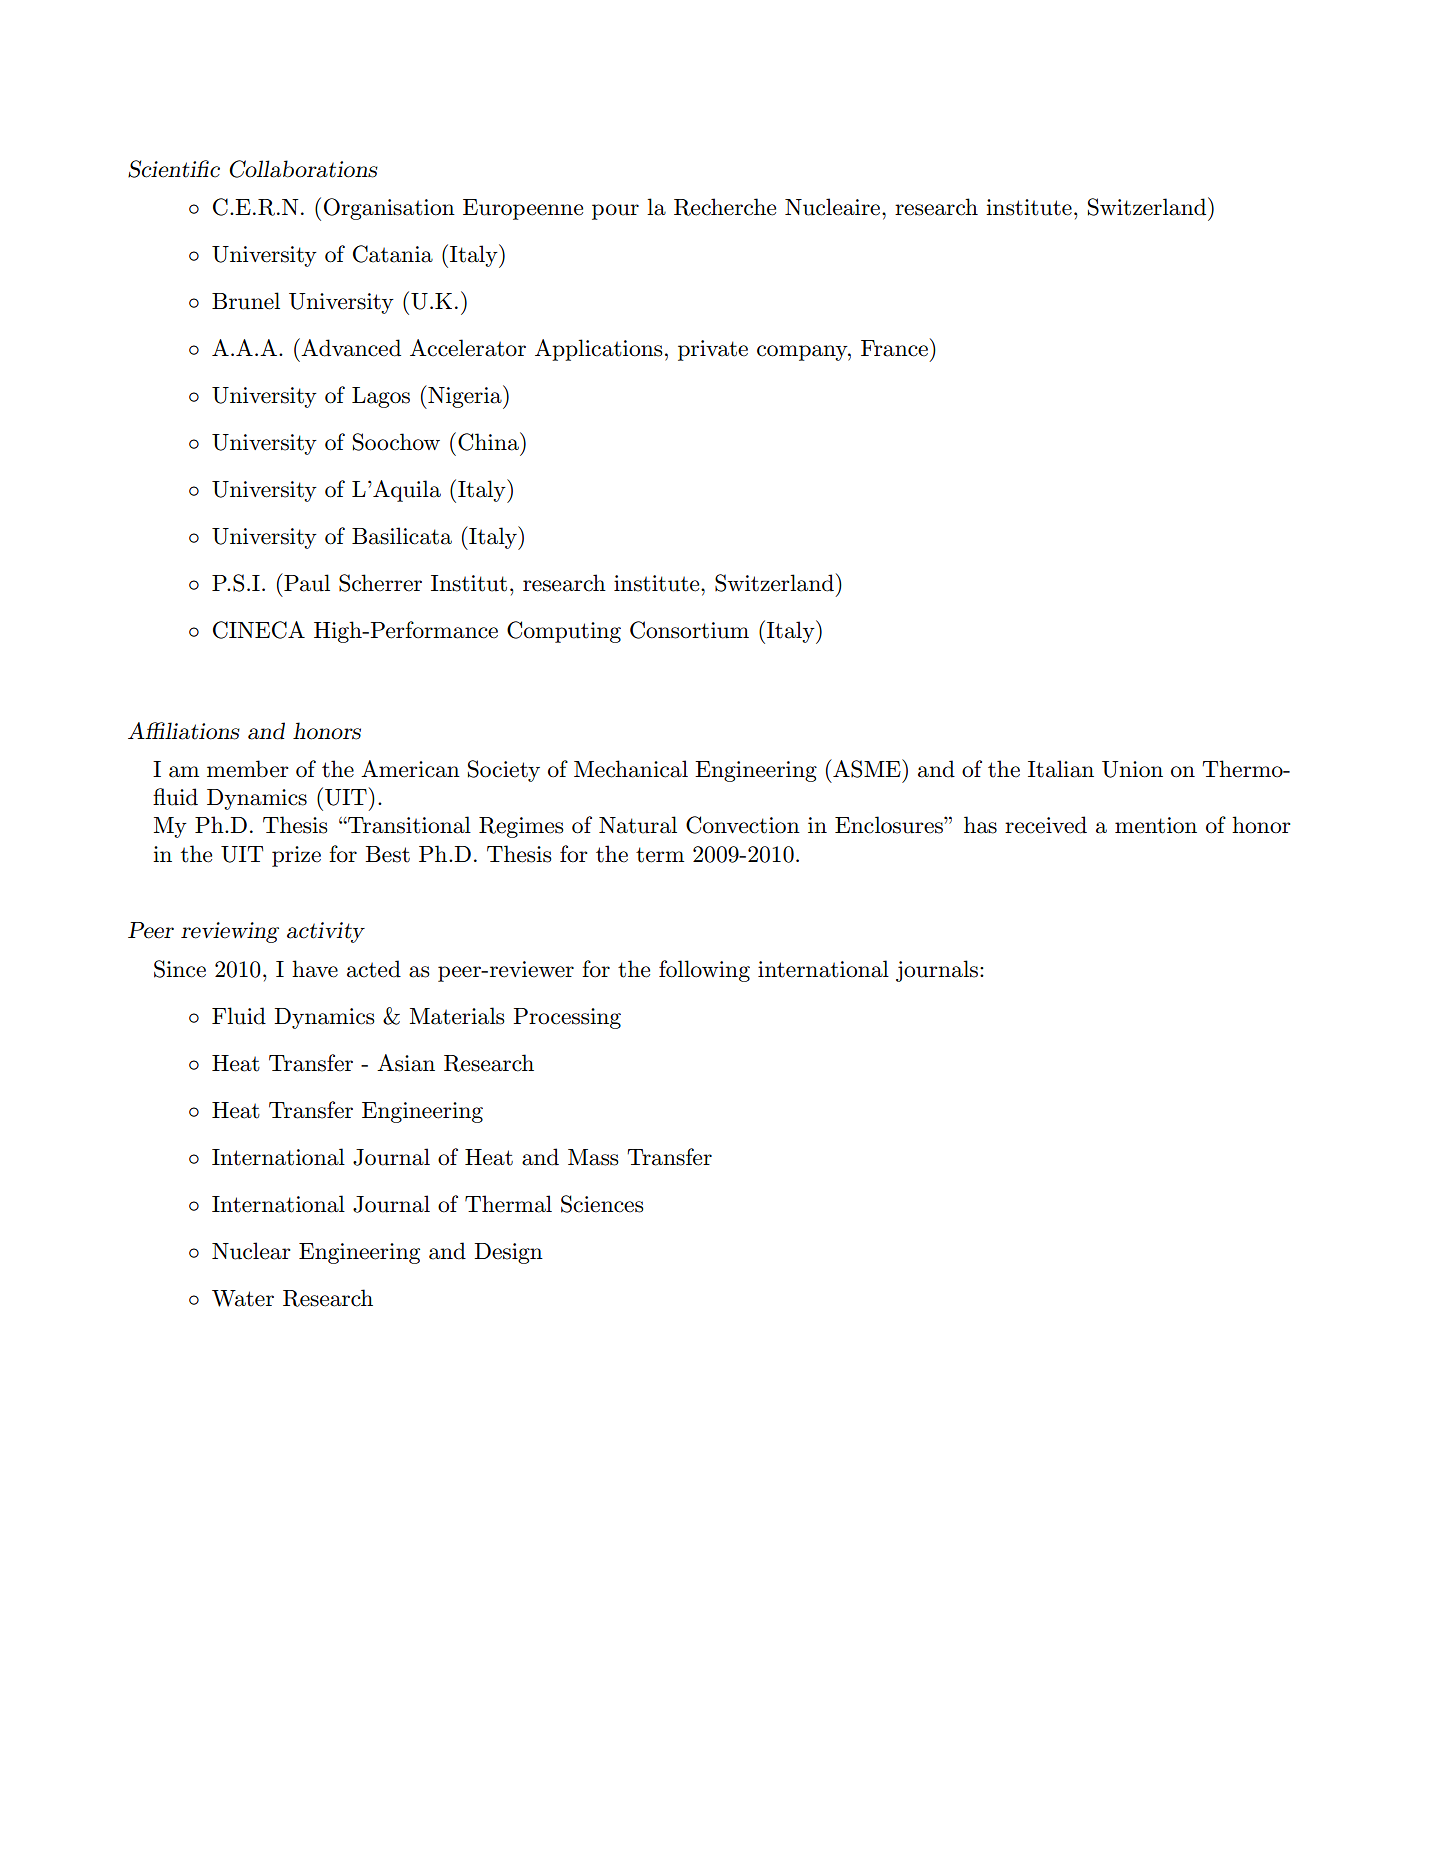 The width and height of the screenshot is (1445, 1870). I want to click on Mass, so click(593, 1157).
